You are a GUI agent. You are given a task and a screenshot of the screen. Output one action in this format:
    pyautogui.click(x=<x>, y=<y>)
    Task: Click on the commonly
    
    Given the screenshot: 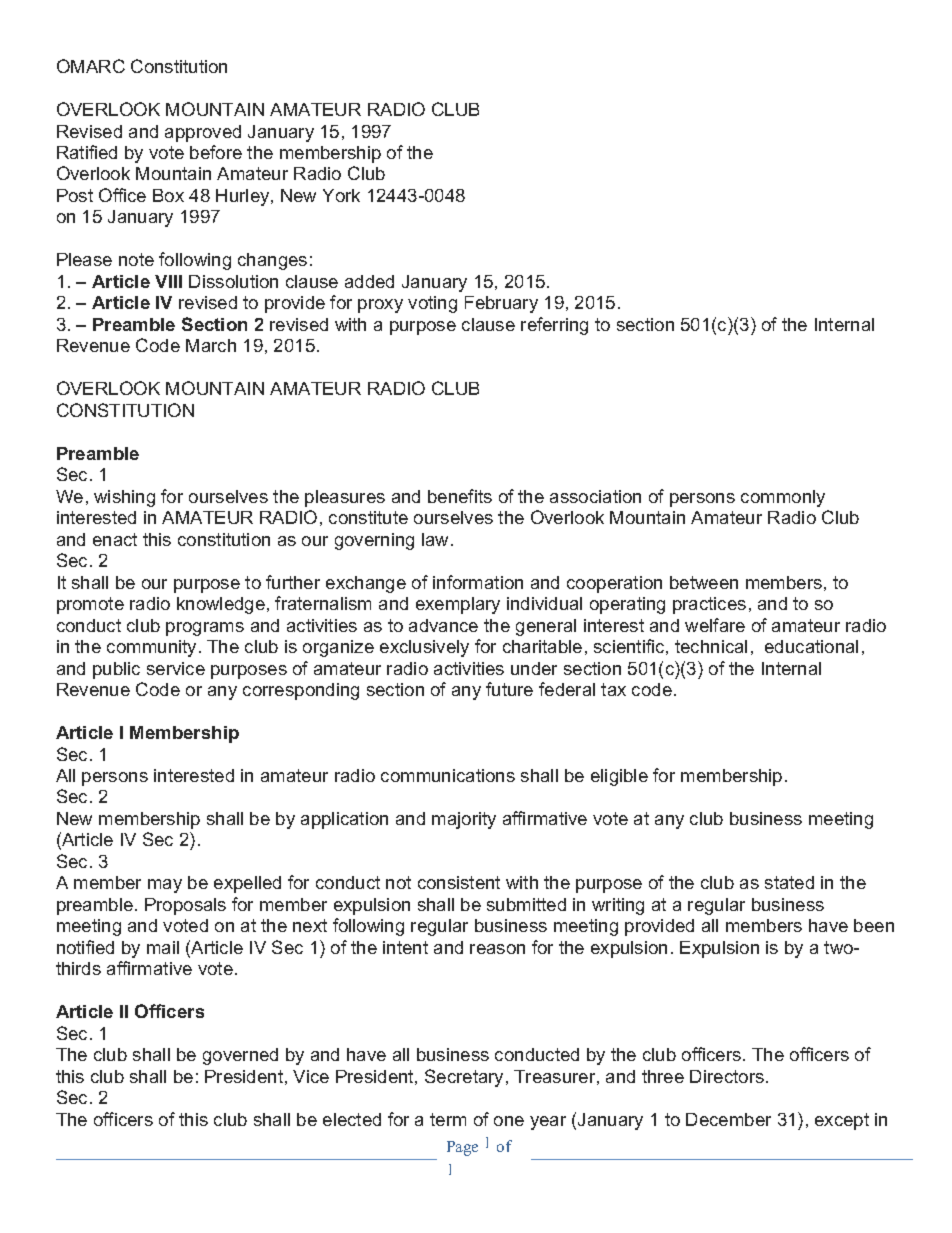 What is the action you would take?
    pyautogui.click(x=783, y=498)
